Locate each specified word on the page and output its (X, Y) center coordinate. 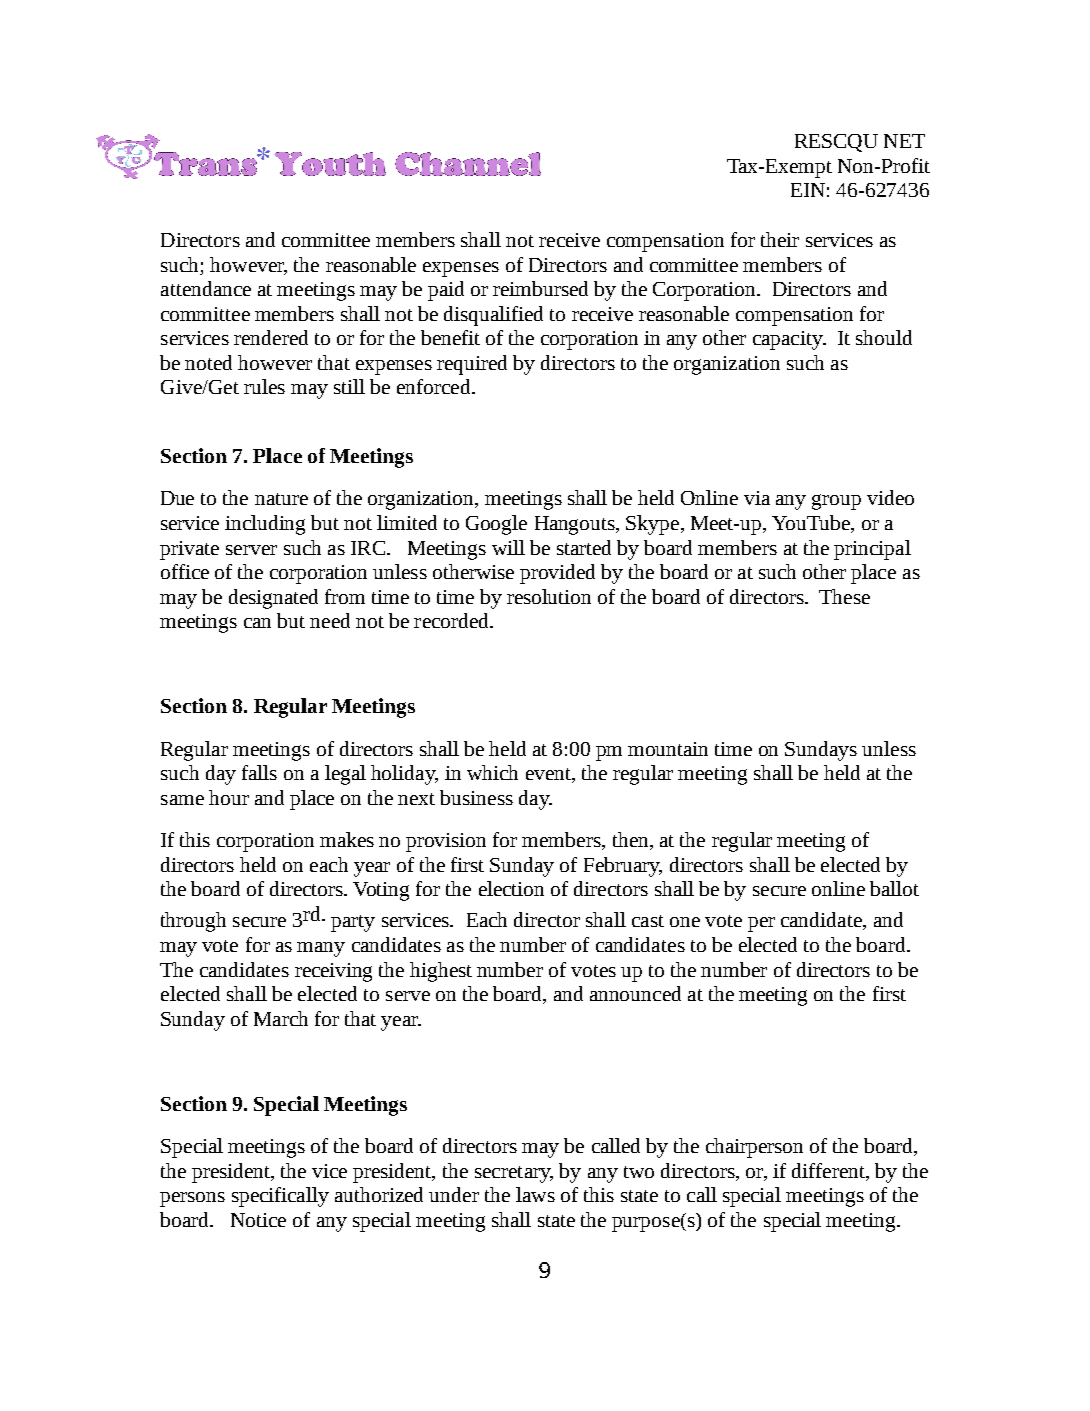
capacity (789, 340)
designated (273, 599)
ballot (894, 888)
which (492, 772)
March (281, 1018)
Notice (258, 1220)
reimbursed (540, 288)
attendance (206, 288)
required (472, 365)
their (780, 239)
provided (557, 574)
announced (635, 993)
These (844, 596)
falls (259, 772)
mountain (668, 749)
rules (264, 386)
